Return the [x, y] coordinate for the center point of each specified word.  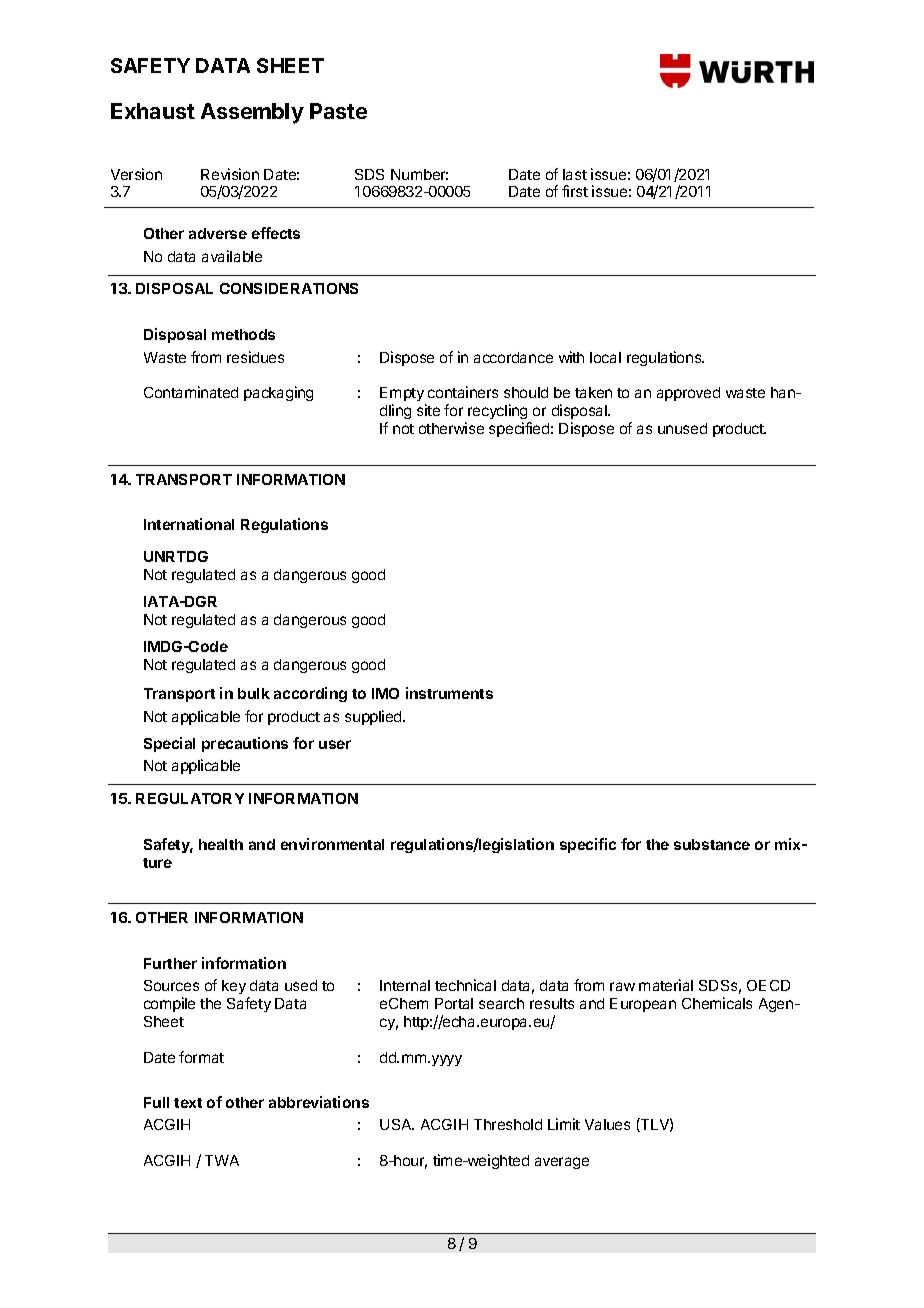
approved [688, 394]
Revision [230, 174]
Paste [338, 111]
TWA [222, 1160]
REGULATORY [190, 798]
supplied [374, 717]
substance [712, 844]
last [575, 174]
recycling [499, 413]
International [189, 524]
